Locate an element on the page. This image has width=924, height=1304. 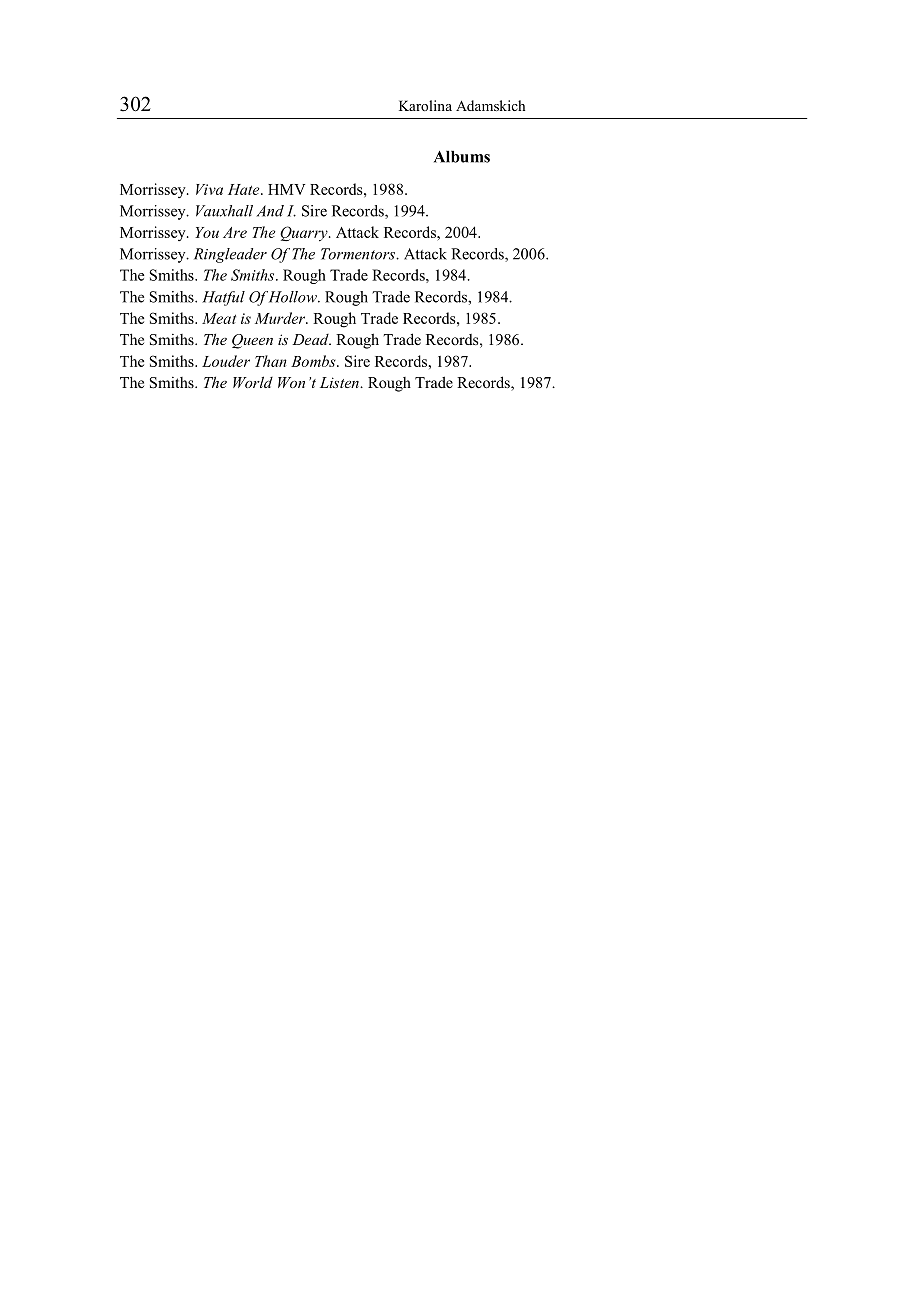
And is located at coordinates (270, 211).
